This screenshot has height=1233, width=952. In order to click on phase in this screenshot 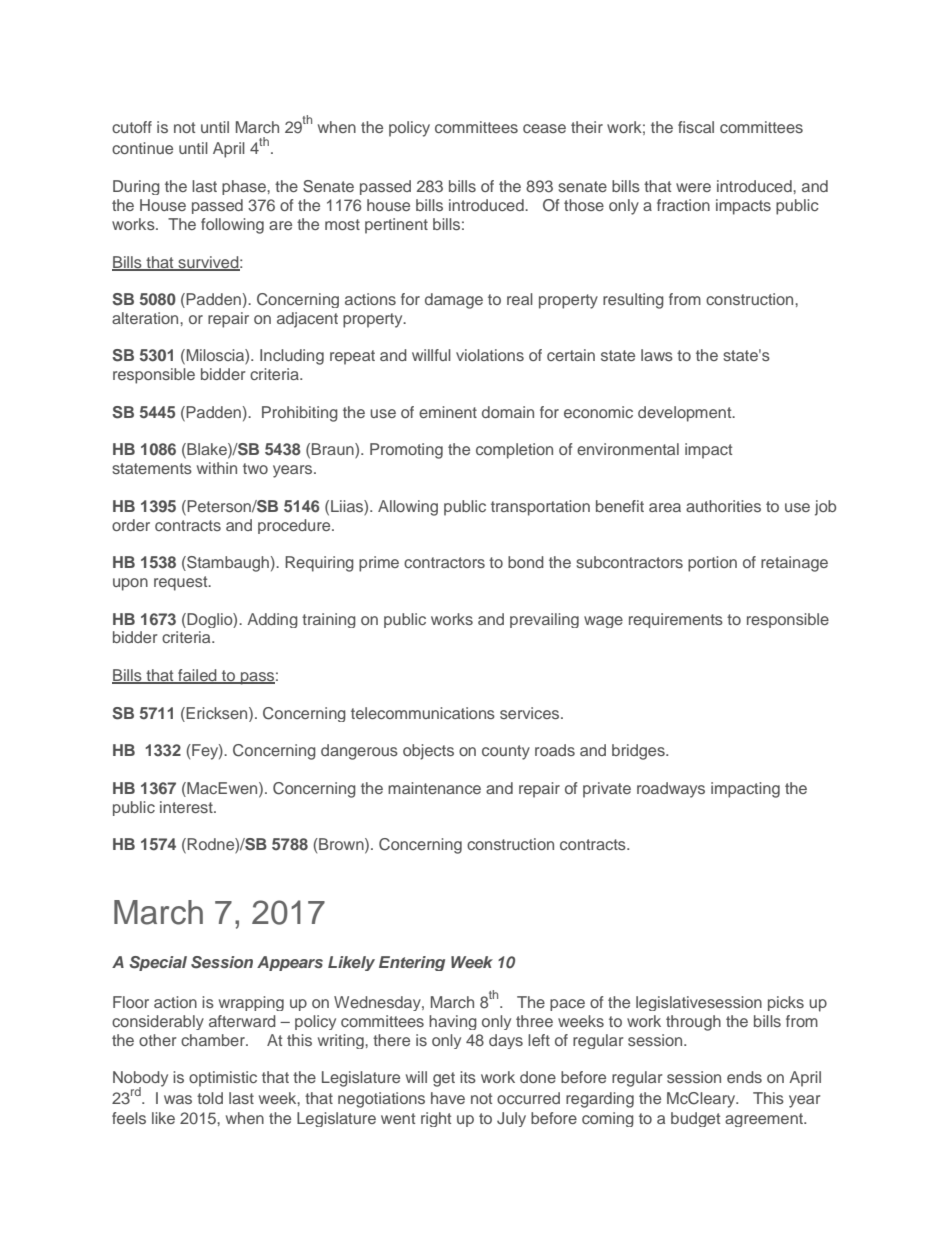, I will do `click(245, 187)`.
